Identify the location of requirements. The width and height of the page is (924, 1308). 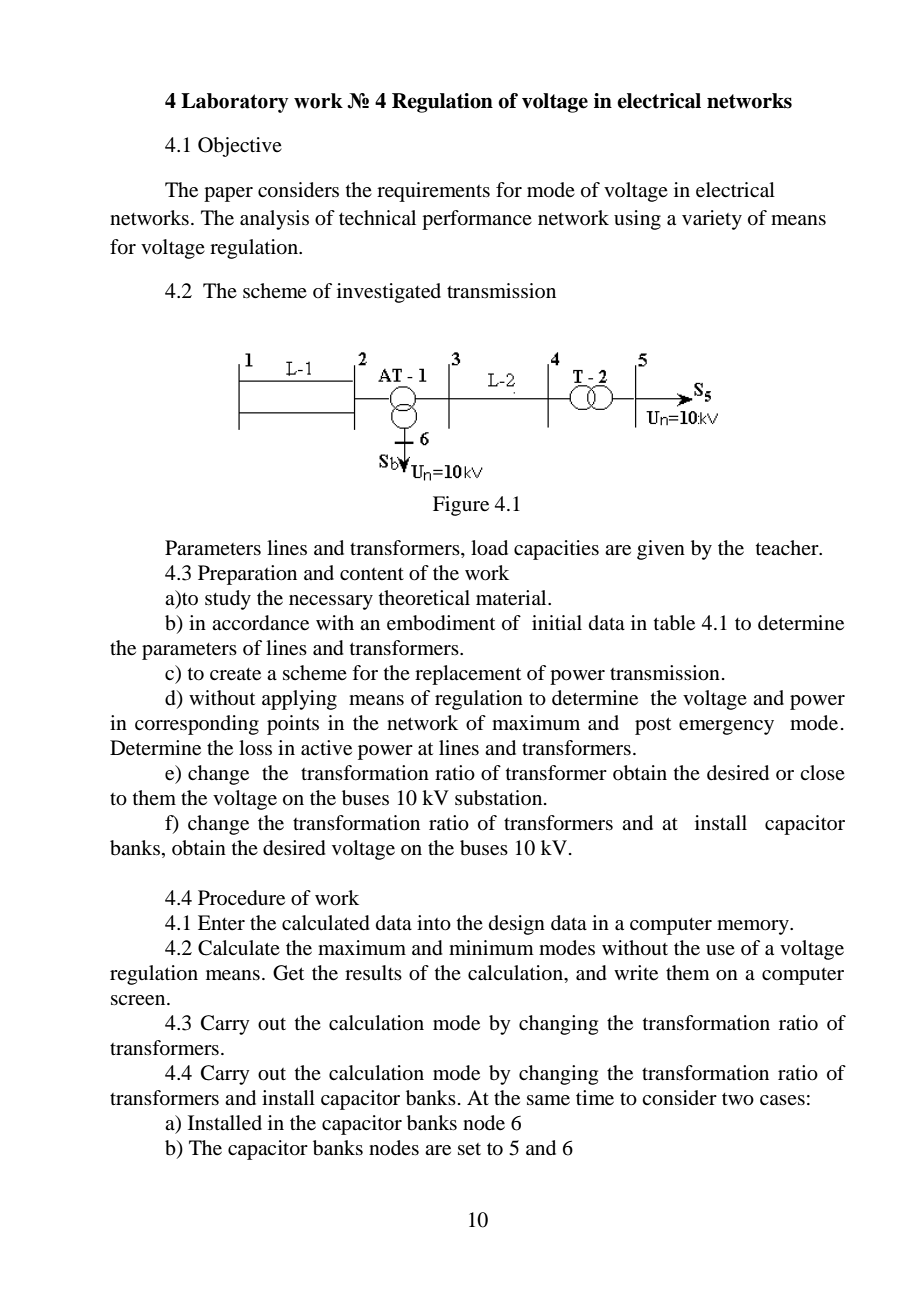
(433, 192).
